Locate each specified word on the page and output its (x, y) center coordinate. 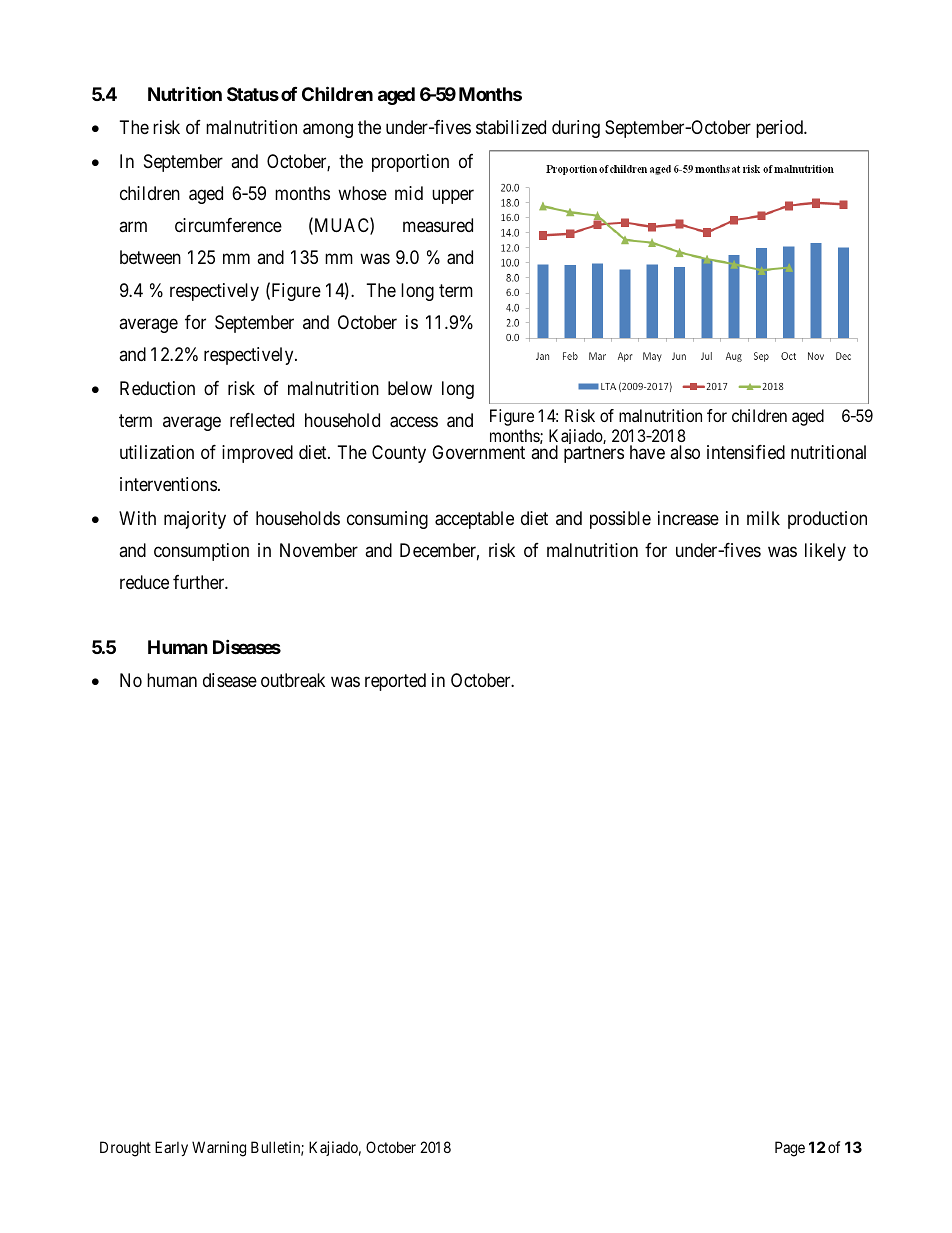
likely (825, 552)
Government (478, 452)
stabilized (511, 127)
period (781, 129)
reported (395, 682)
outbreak (293, 680)
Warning (219, 1149)
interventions (168, 484)
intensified (746, 452)
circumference (228, 225)
